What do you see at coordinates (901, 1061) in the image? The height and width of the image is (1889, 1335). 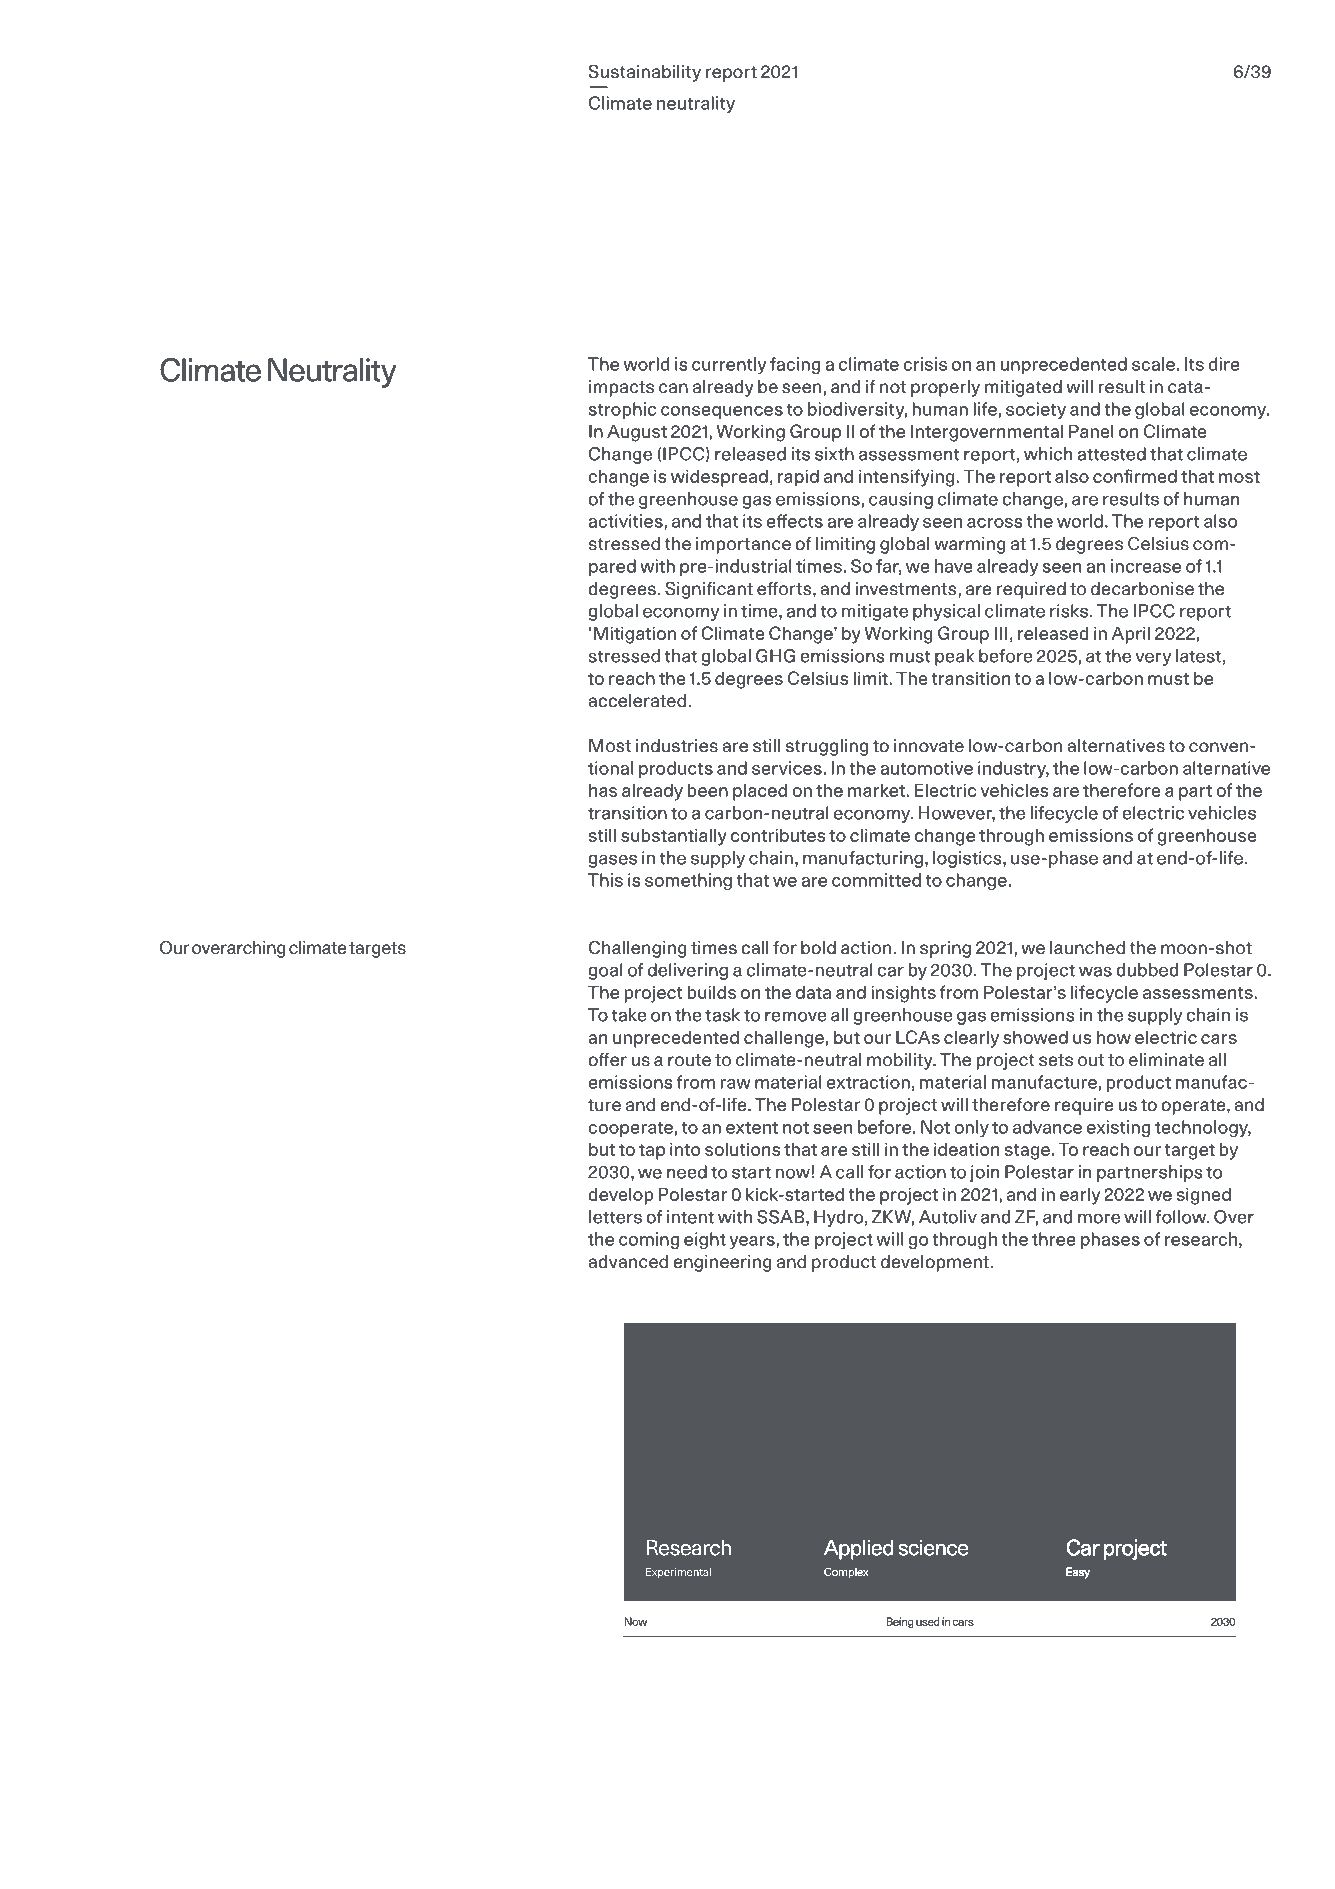 I see `mobility` at bounding box center [901, 1061].
